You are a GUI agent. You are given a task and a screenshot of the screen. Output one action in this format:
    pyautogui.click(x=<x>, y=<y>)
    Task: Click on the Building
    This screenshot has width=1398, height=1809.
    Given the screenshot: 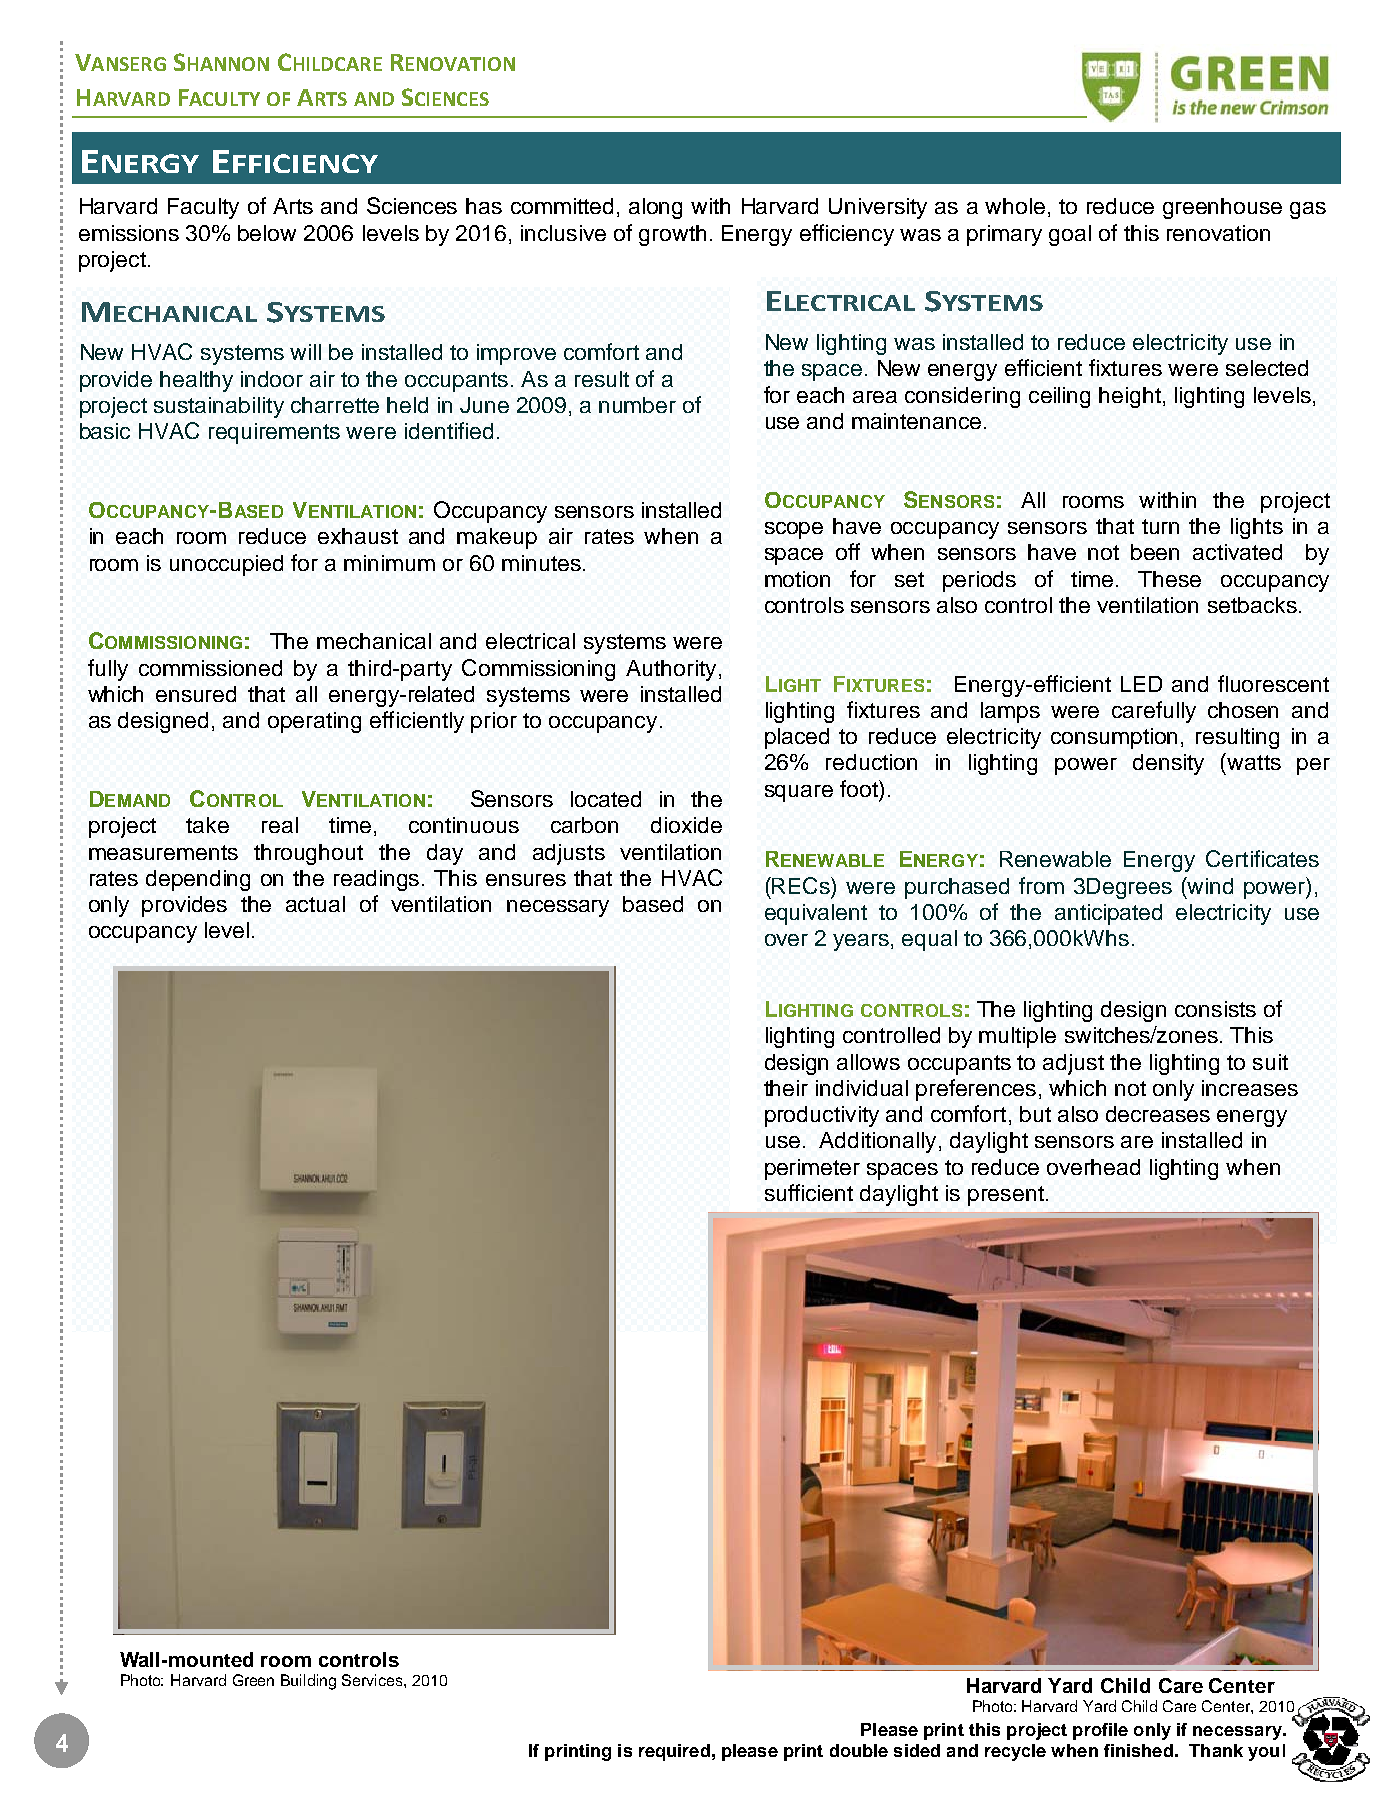 What is the action you would take?
    pyautogui.click(x=308, y=1682)
